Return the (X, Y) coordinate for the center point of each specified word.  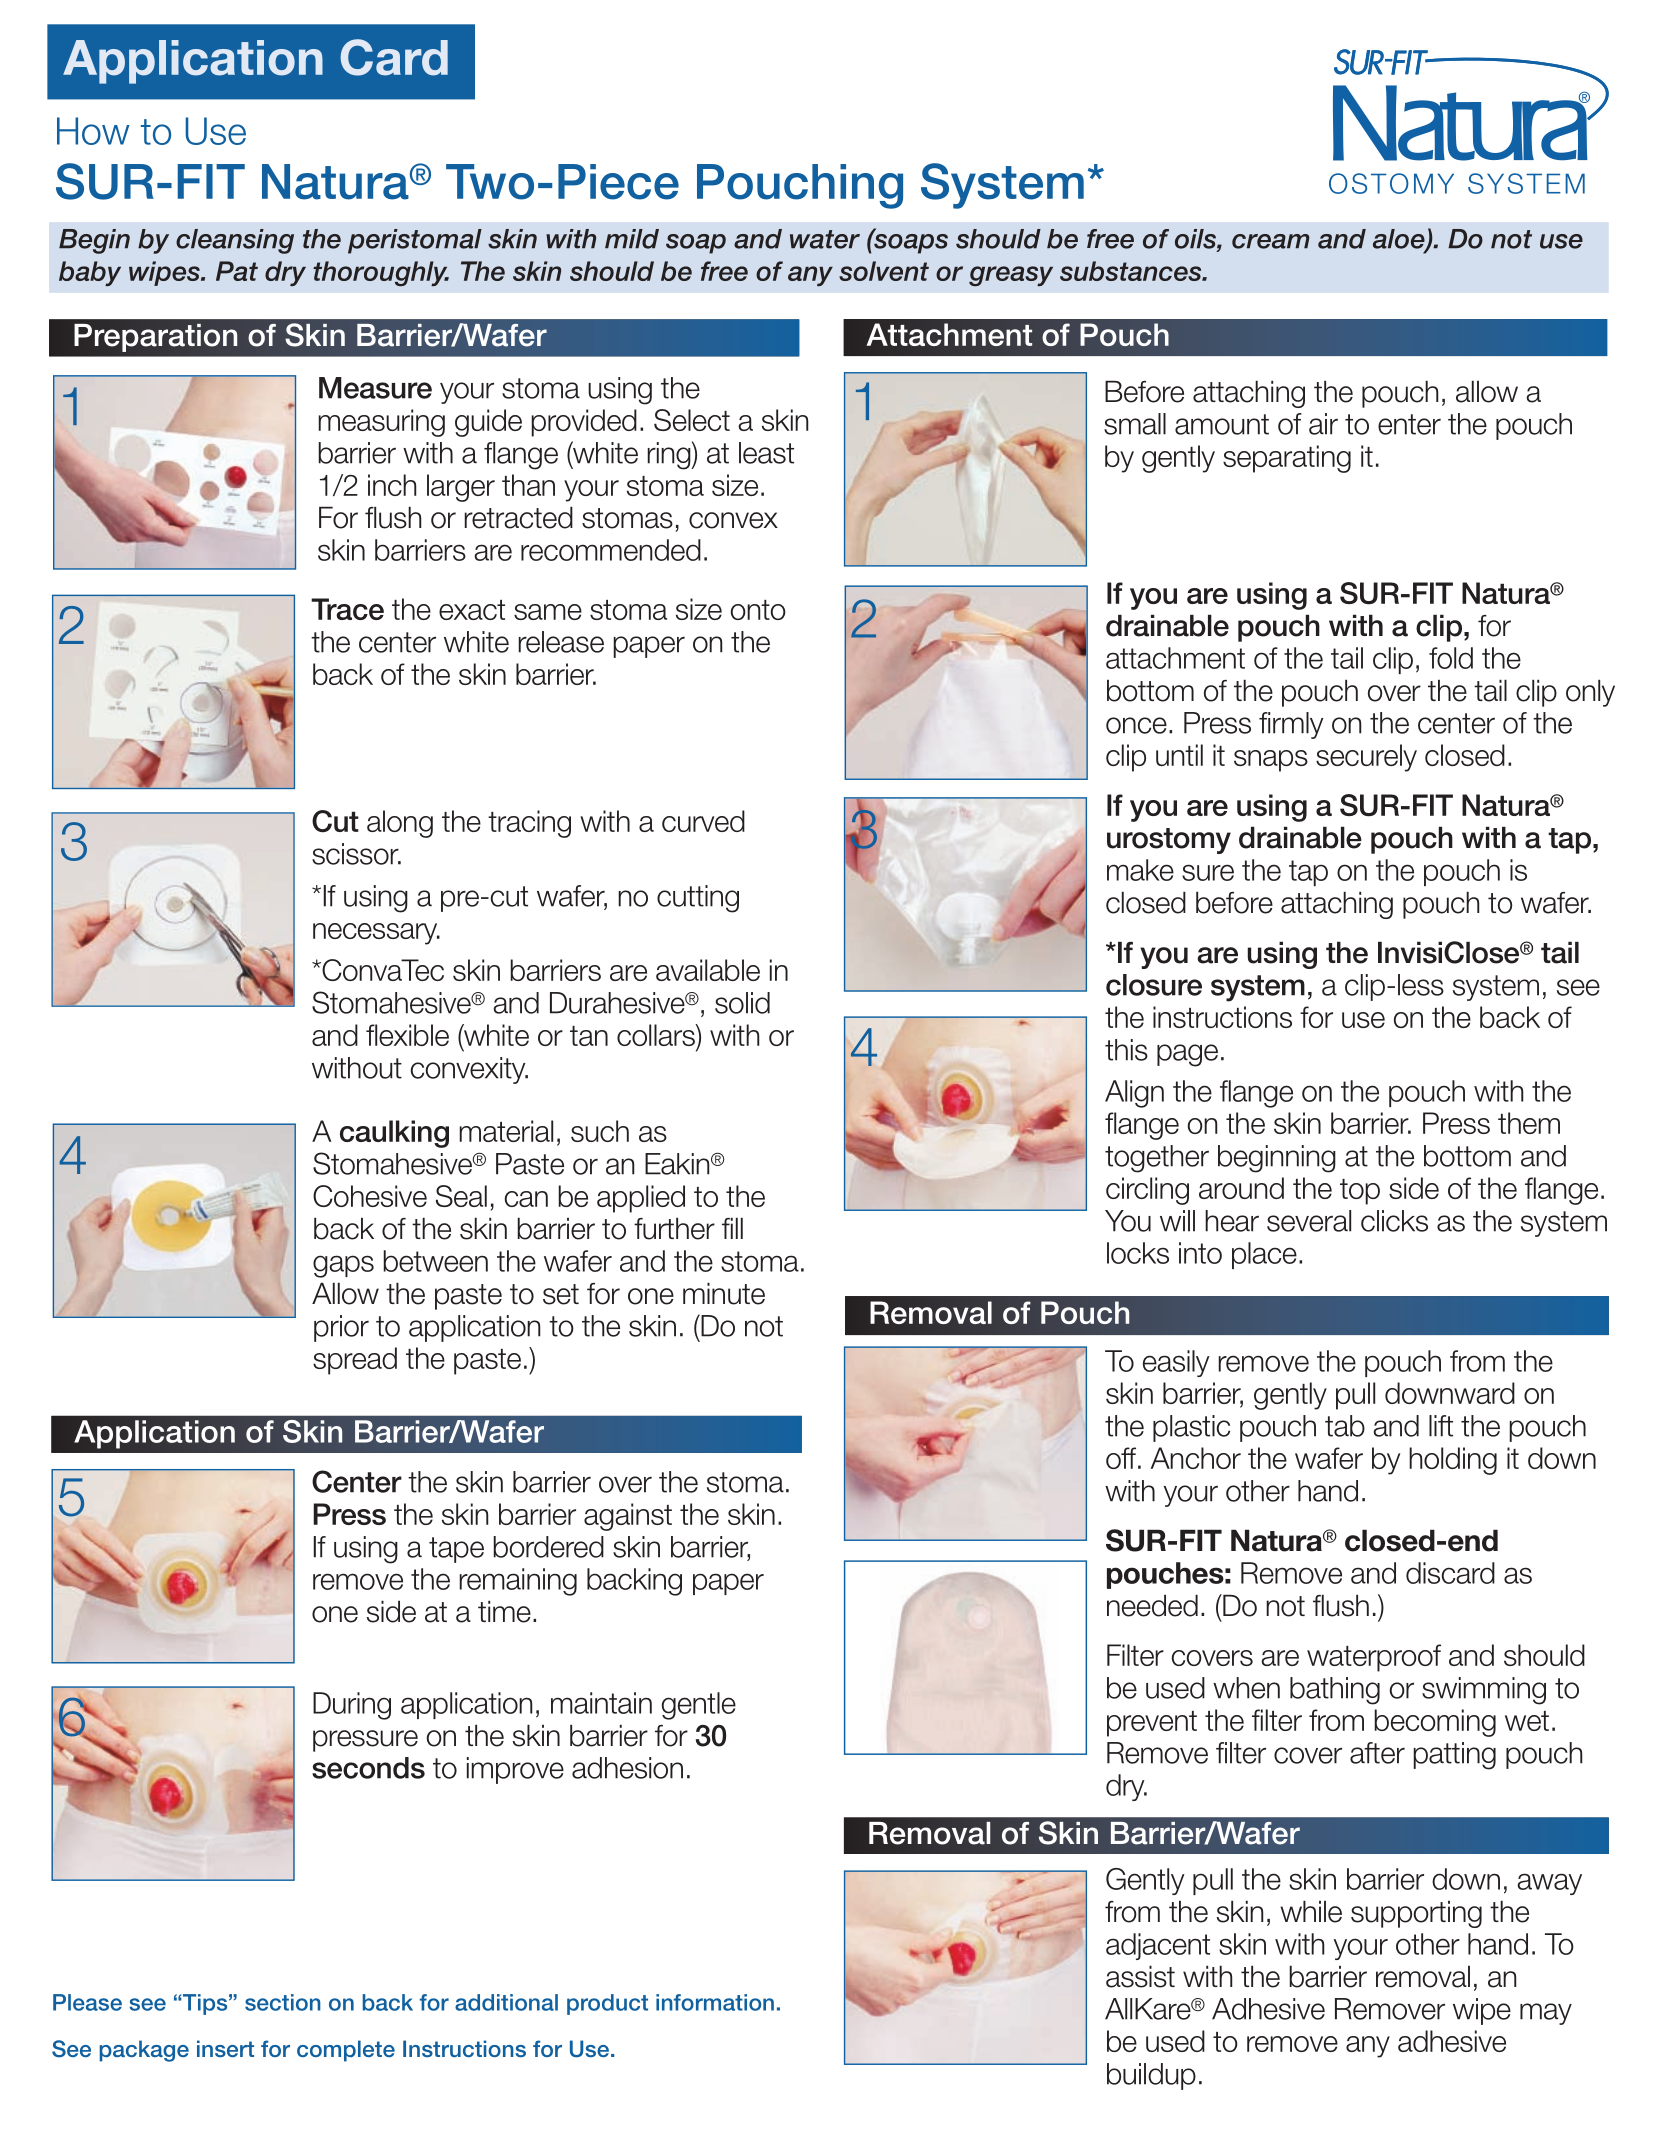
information (715, 2002)
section (283, 2002)
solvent (884, 271)
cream (1271, 241)
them (1529, 1123)
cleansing (235, 241)
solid (742, 1003)
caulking (394, 1134)
